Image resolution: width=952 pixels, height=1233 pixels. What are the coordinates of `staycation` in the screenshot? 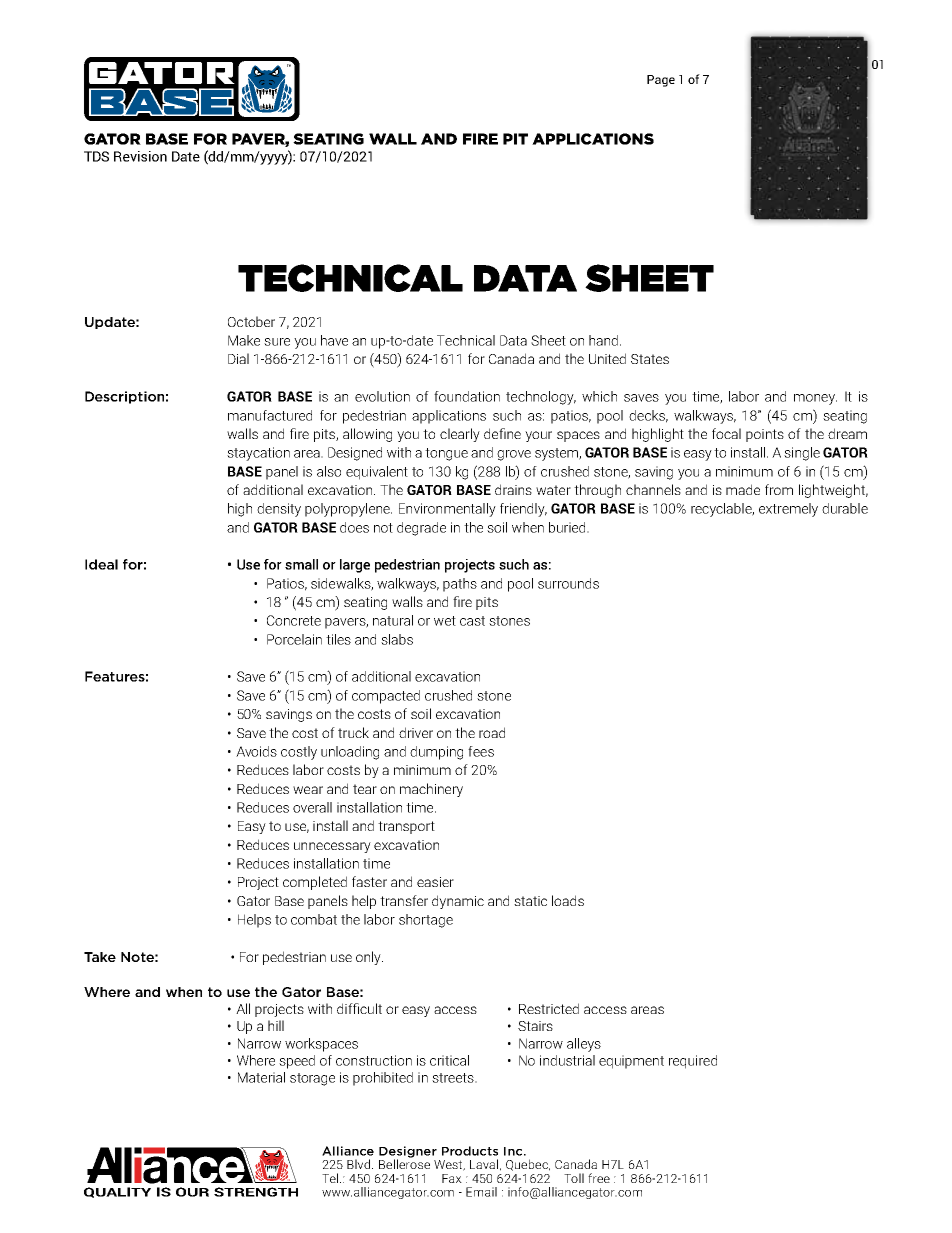 It's located at (258, 454).
